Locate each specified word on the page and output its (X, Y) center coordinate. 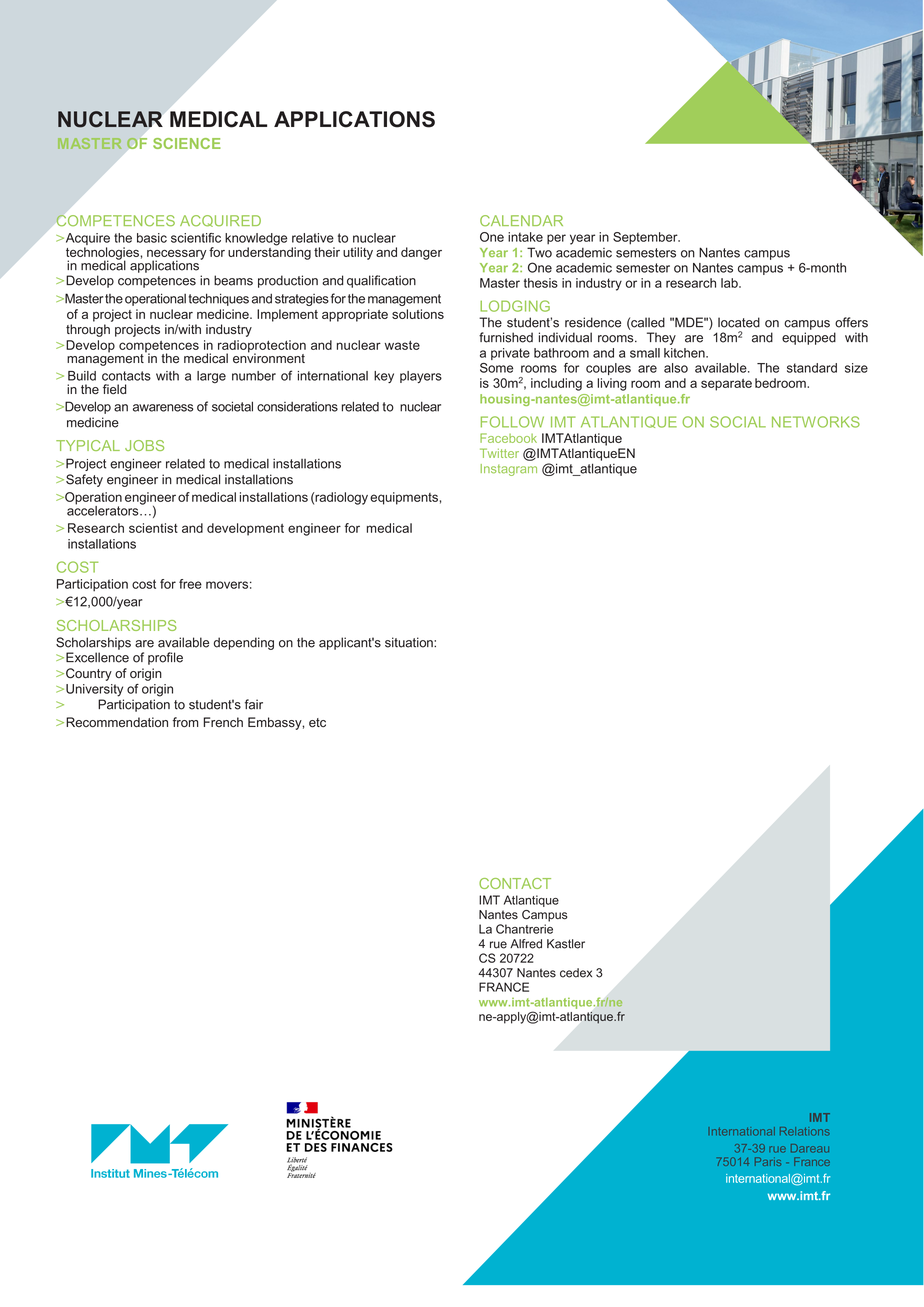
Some (496, 368)
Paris (768, 1161)
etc (317, 723)
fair (254, 704)
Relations (805, 1131)
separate (726, 385)
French (223, 722)
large (211, 377)
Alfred (526, 944)
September (646, 238)
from (185, 722)
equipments (404, 498)
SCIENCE (187, 143)
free (190, 584)
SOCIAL (738, 422)
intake (525, 237)
